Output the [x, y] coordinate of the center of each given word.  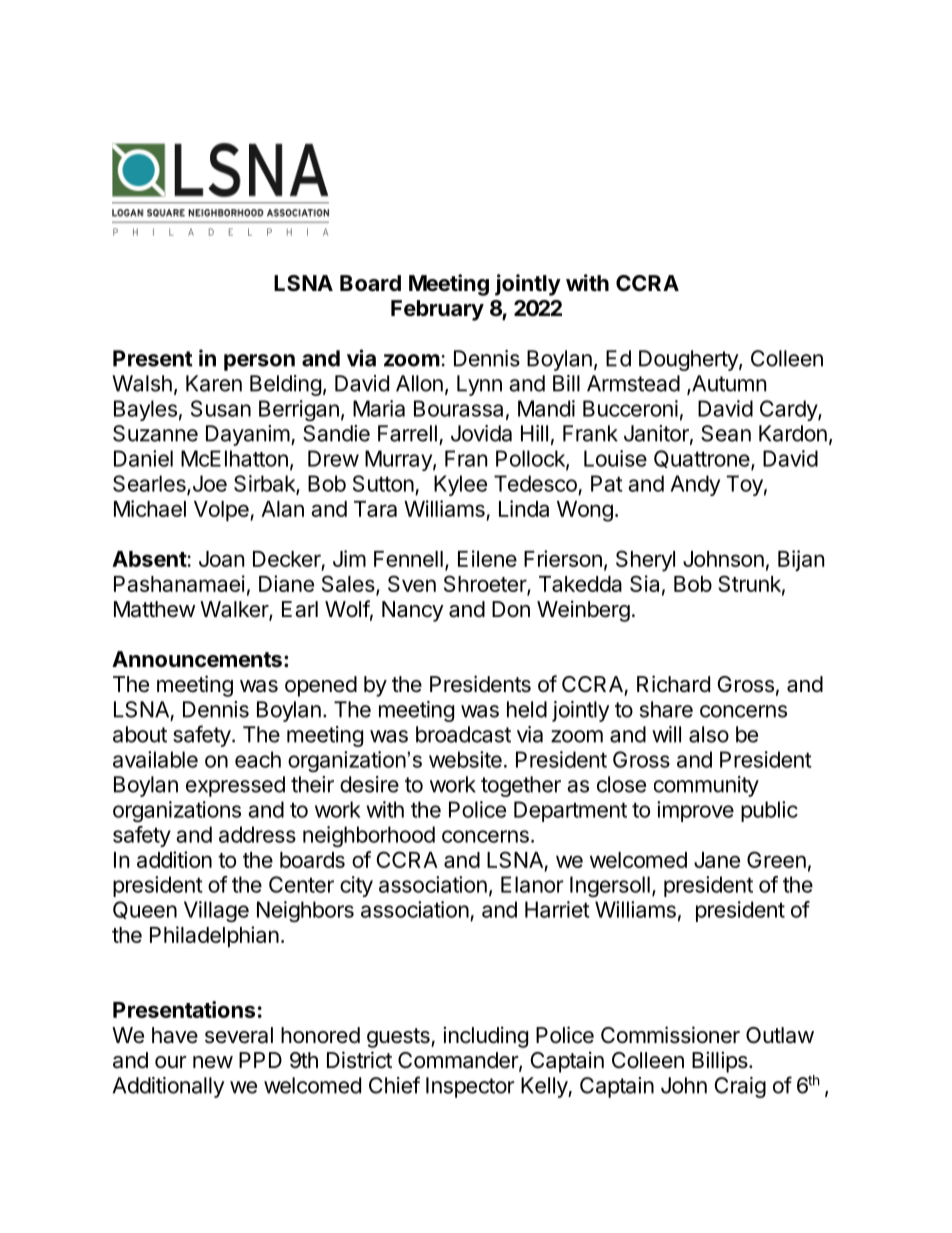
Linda [524, 508]
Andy [695, 485]
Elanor [532, 884]
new [213, 1062]
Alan [282, 509]
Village [216, 911]
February [437, 310]
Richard [673, 684]
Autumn [728, 383]
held [527, 709]
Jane [717, 860]
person [259, 362]
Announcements [197, 659]
